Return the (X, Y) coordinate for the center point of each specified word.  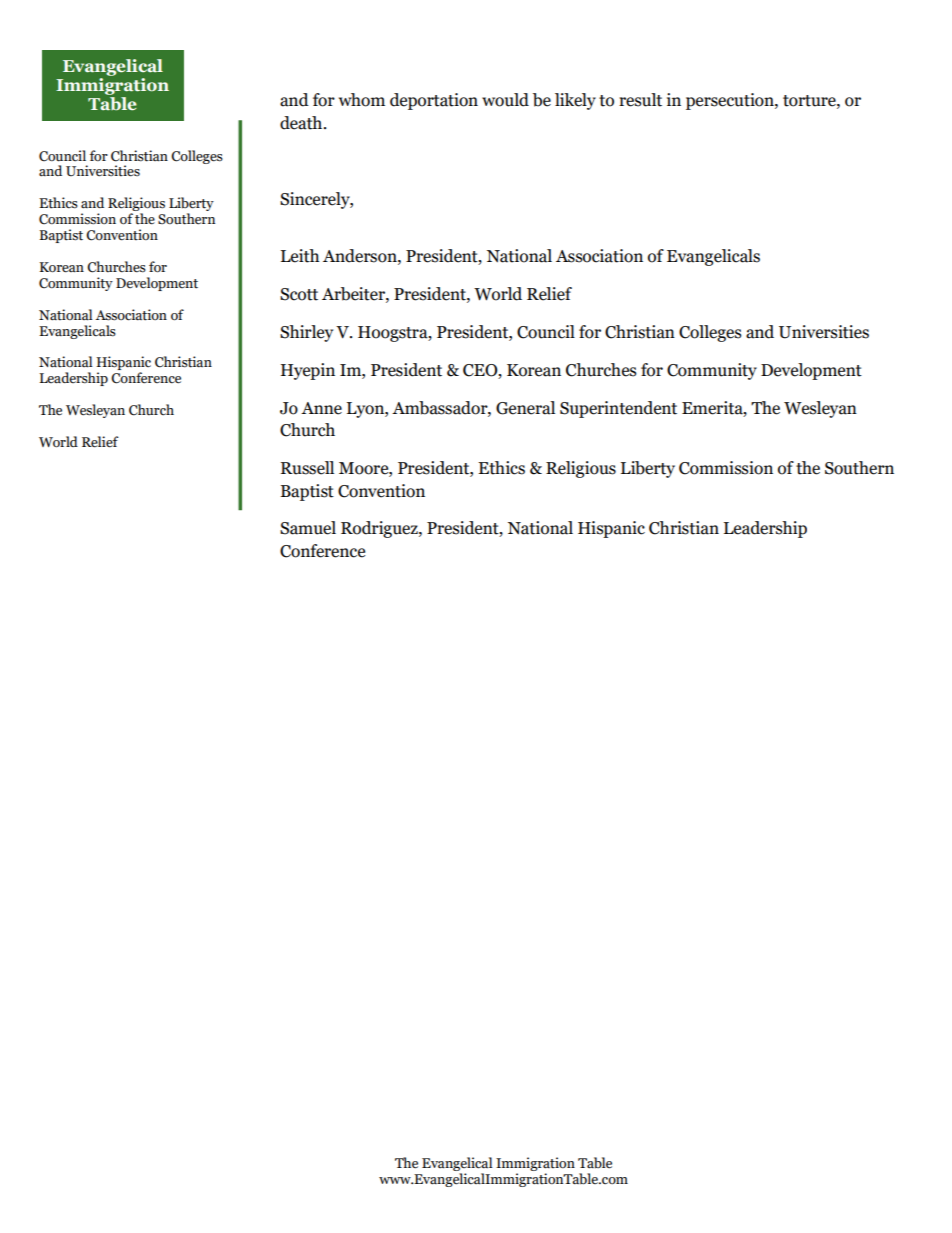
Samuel (308, 528)
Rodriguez (380, 529)
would (505, 100)
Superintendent (618, 409)
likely (575, 101)
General (525, 408)
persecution (731, 101)
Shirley (306, 333)
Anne (321, 408)
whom (362, 100)
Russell (307, 468)
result (640, 100)
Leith (300, 256)
